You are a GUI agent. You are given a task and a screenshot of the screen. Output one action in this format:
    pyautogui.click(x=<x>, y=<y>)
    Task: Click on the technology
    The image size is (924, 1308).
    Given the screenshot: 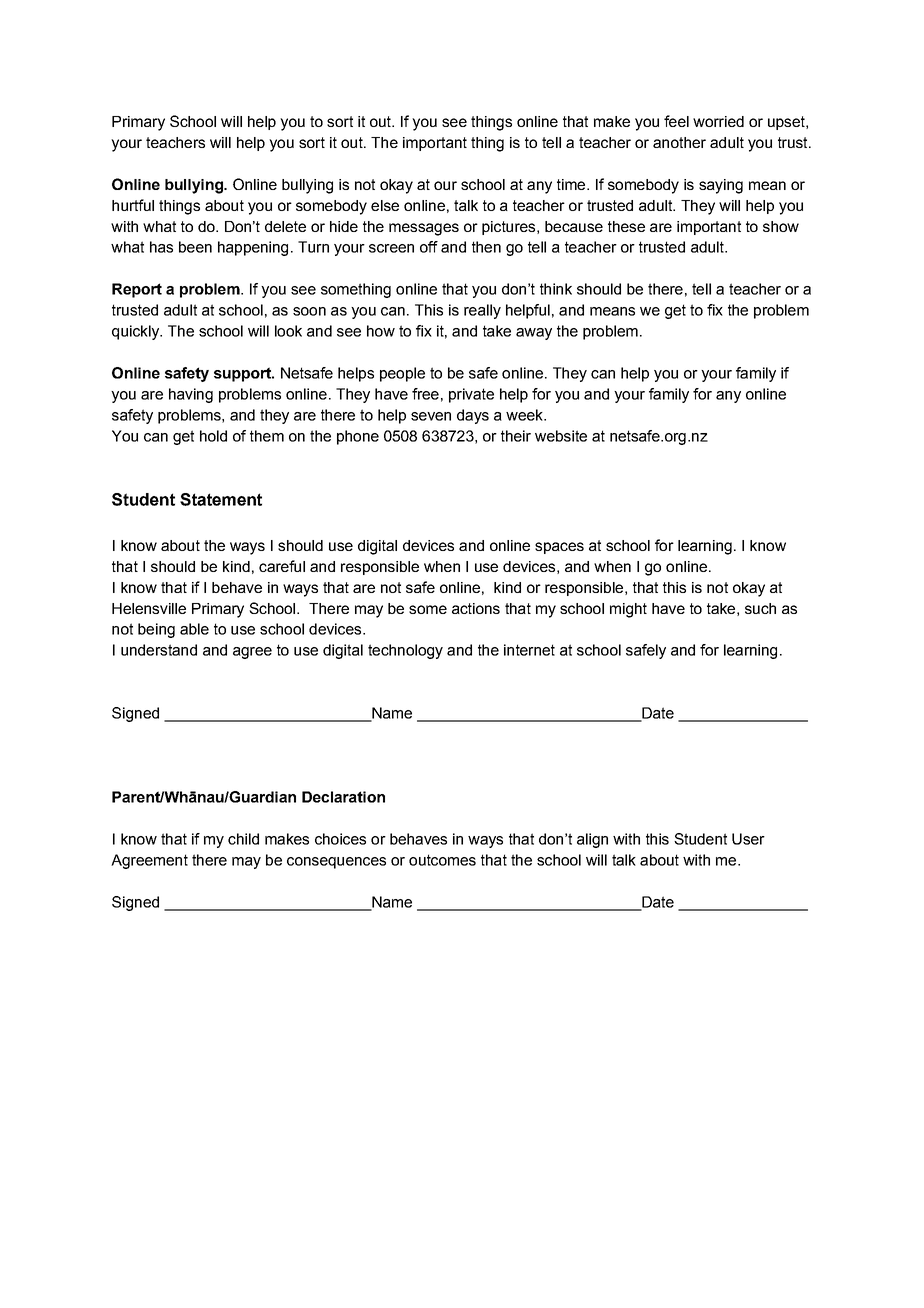 What is the action you would take?
    pyautogui.click(x=405, y=651)
